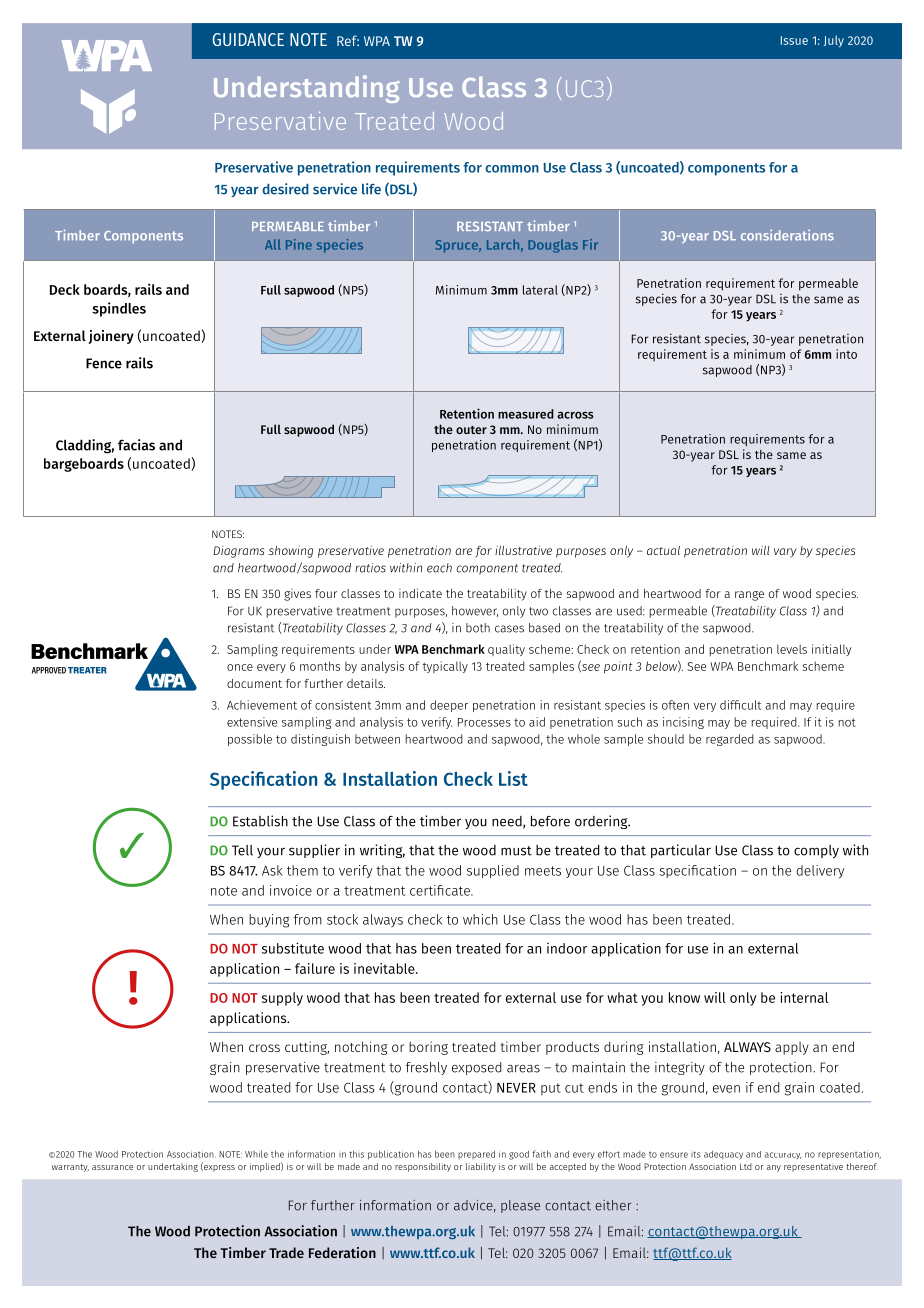 Image resolution: width=924 pixels, height=1308 pixels. I want to click on Issue, so click(794, 40).
